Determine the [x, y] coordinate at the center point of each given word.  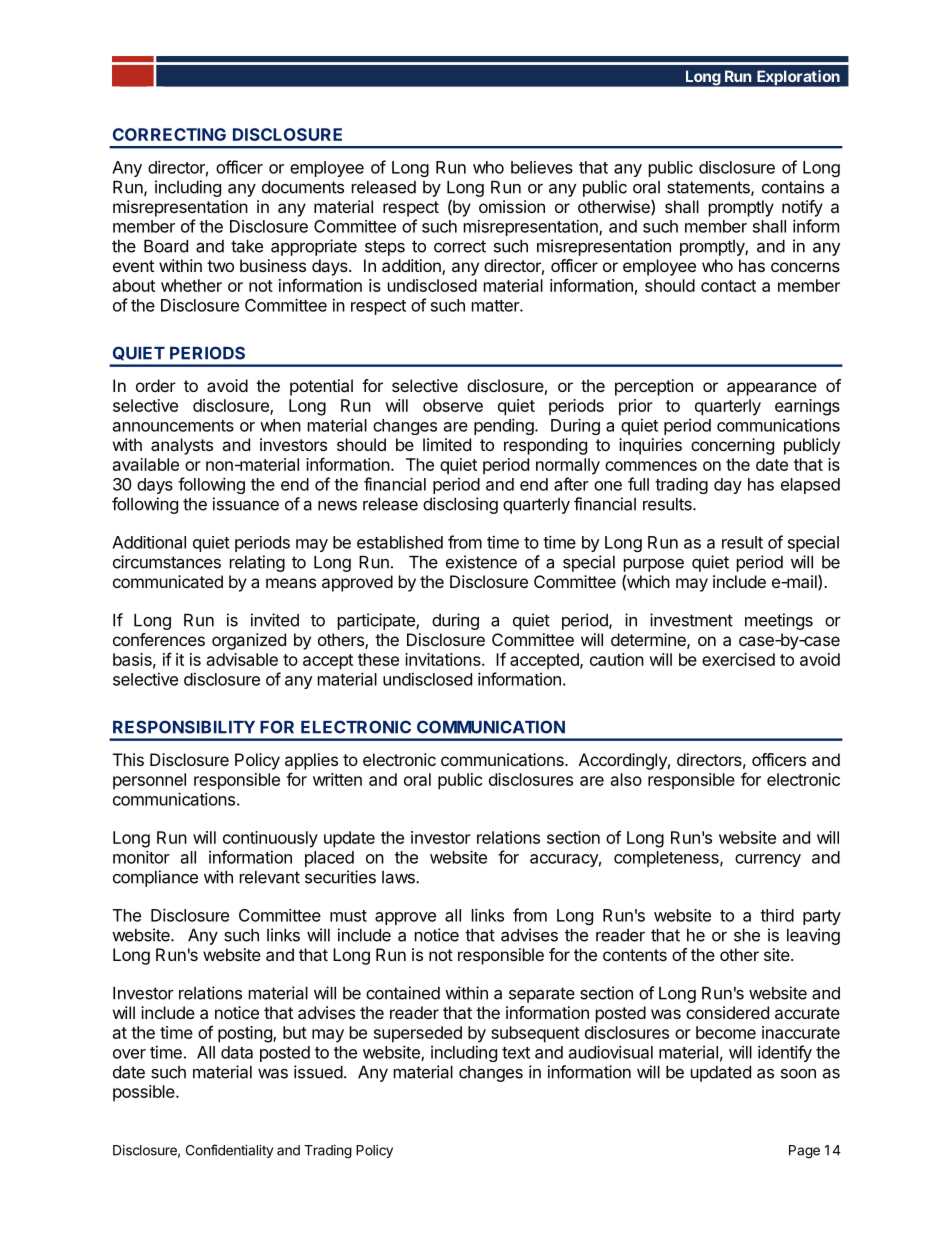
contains [793, 187]
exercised [738, 659]
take [247, 246]
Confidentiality [229, 1151]
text [516, 1053]
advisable [242, 659]
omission [512, 206]
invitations [444, 659]
